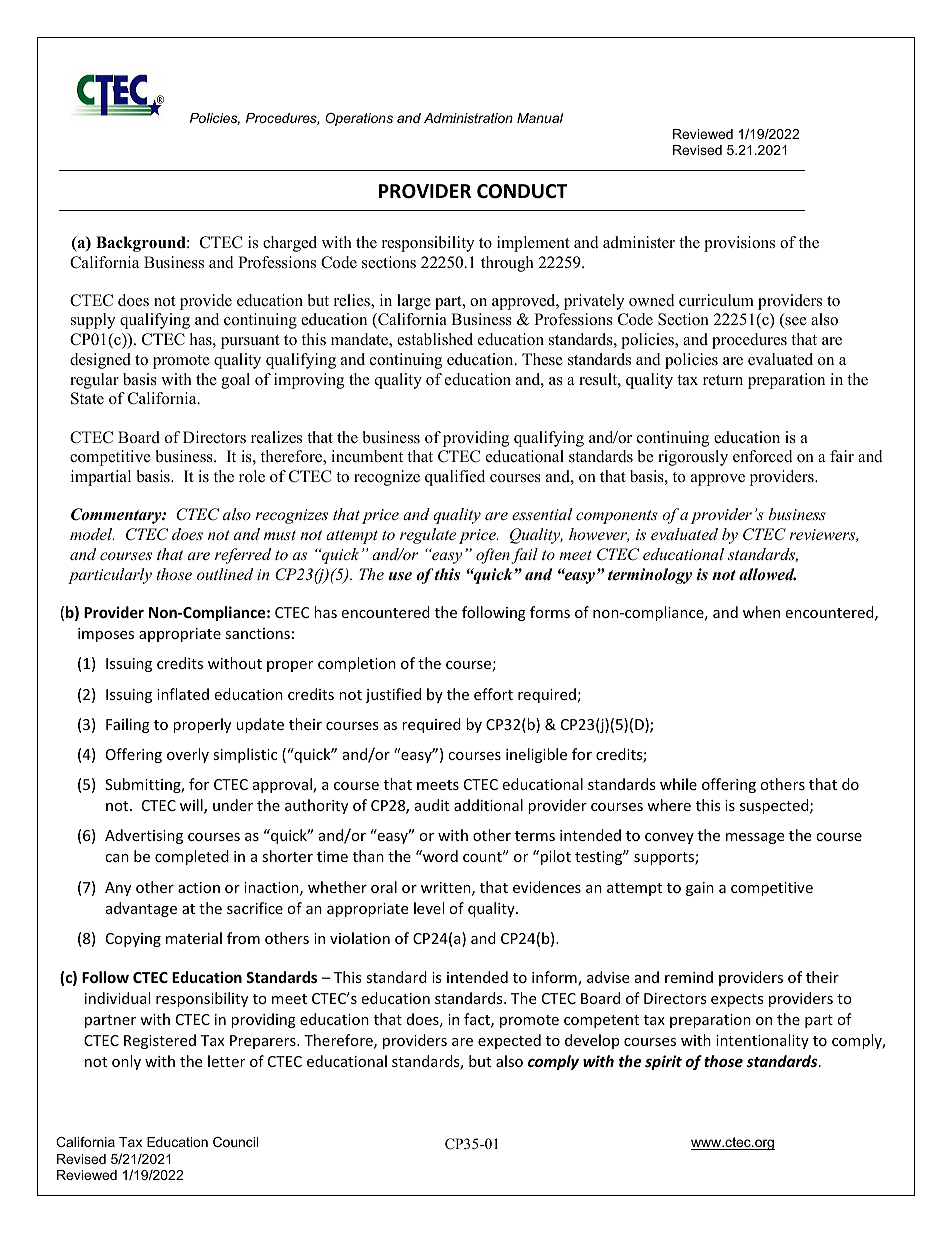 The image size is (952, 1233). Describe the element at coordinates (106, 635) in the image. I see `imposes` at that location.
